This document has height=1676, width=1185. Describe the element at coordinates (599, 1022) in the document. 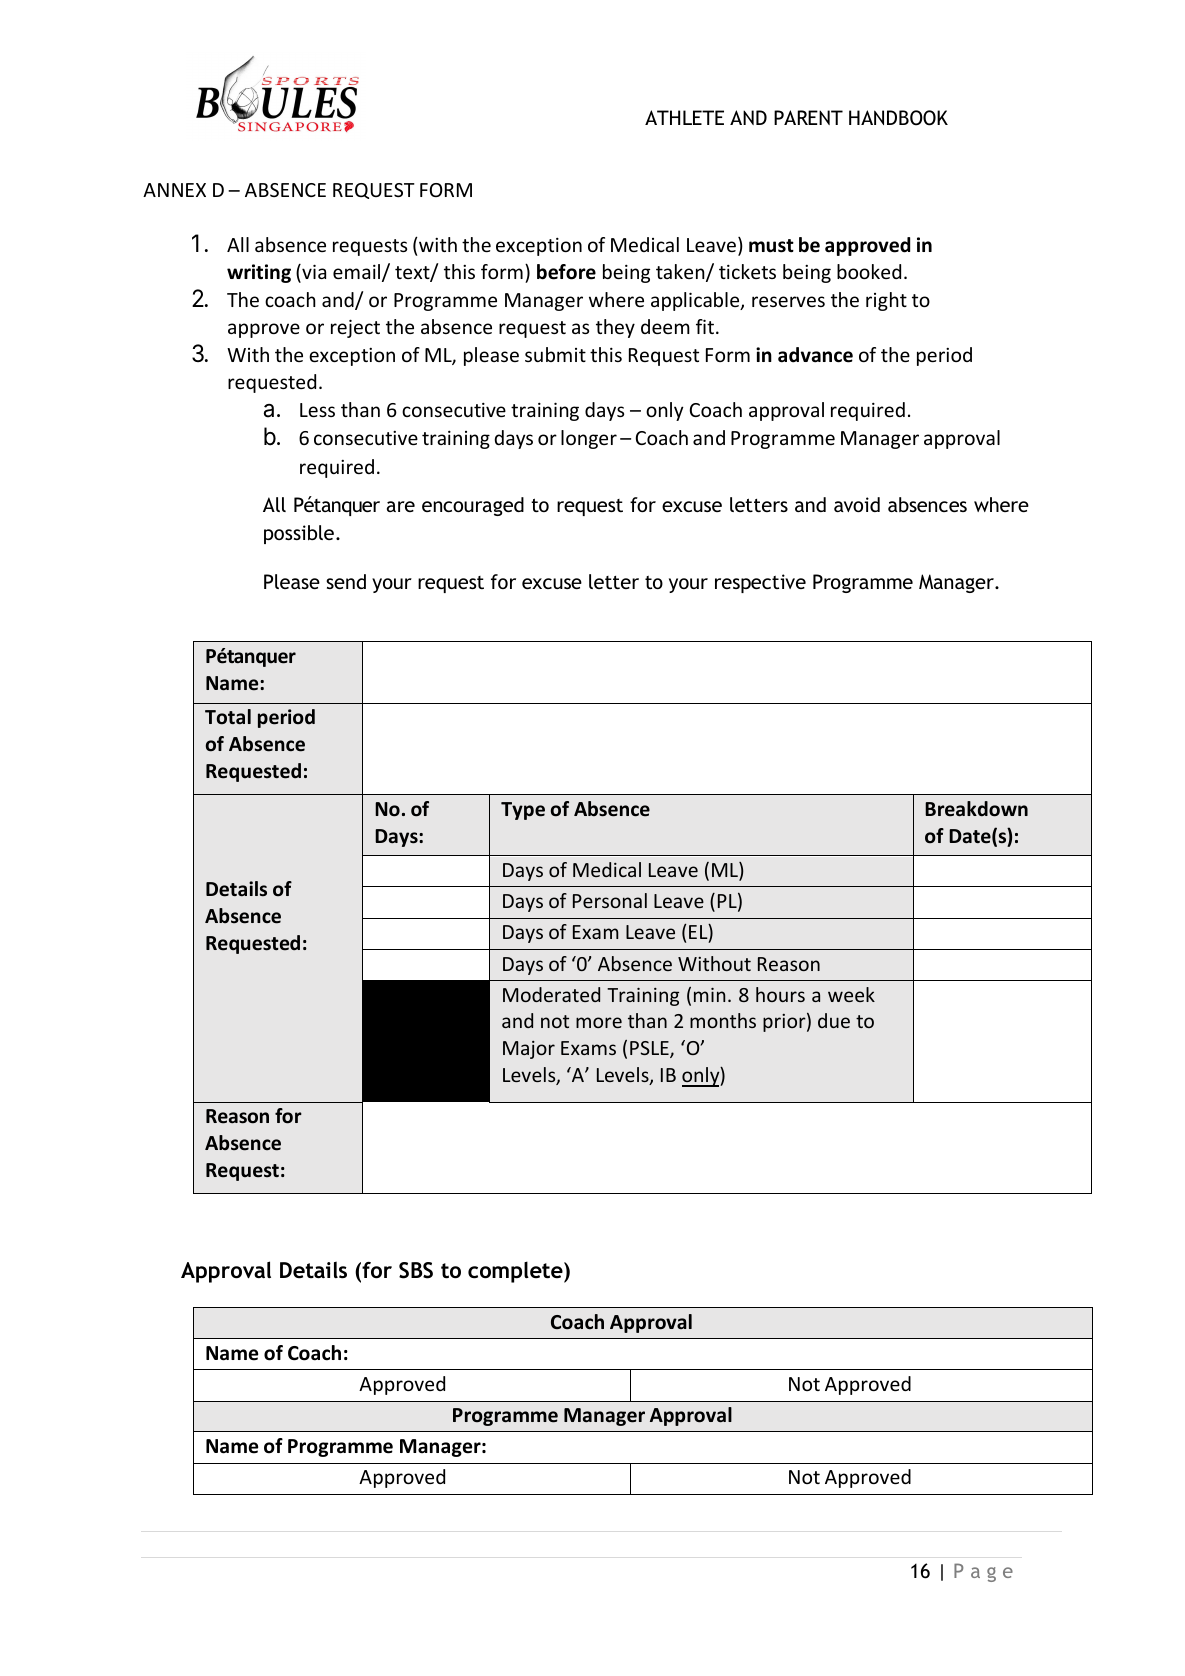

I see `more` at that location.
